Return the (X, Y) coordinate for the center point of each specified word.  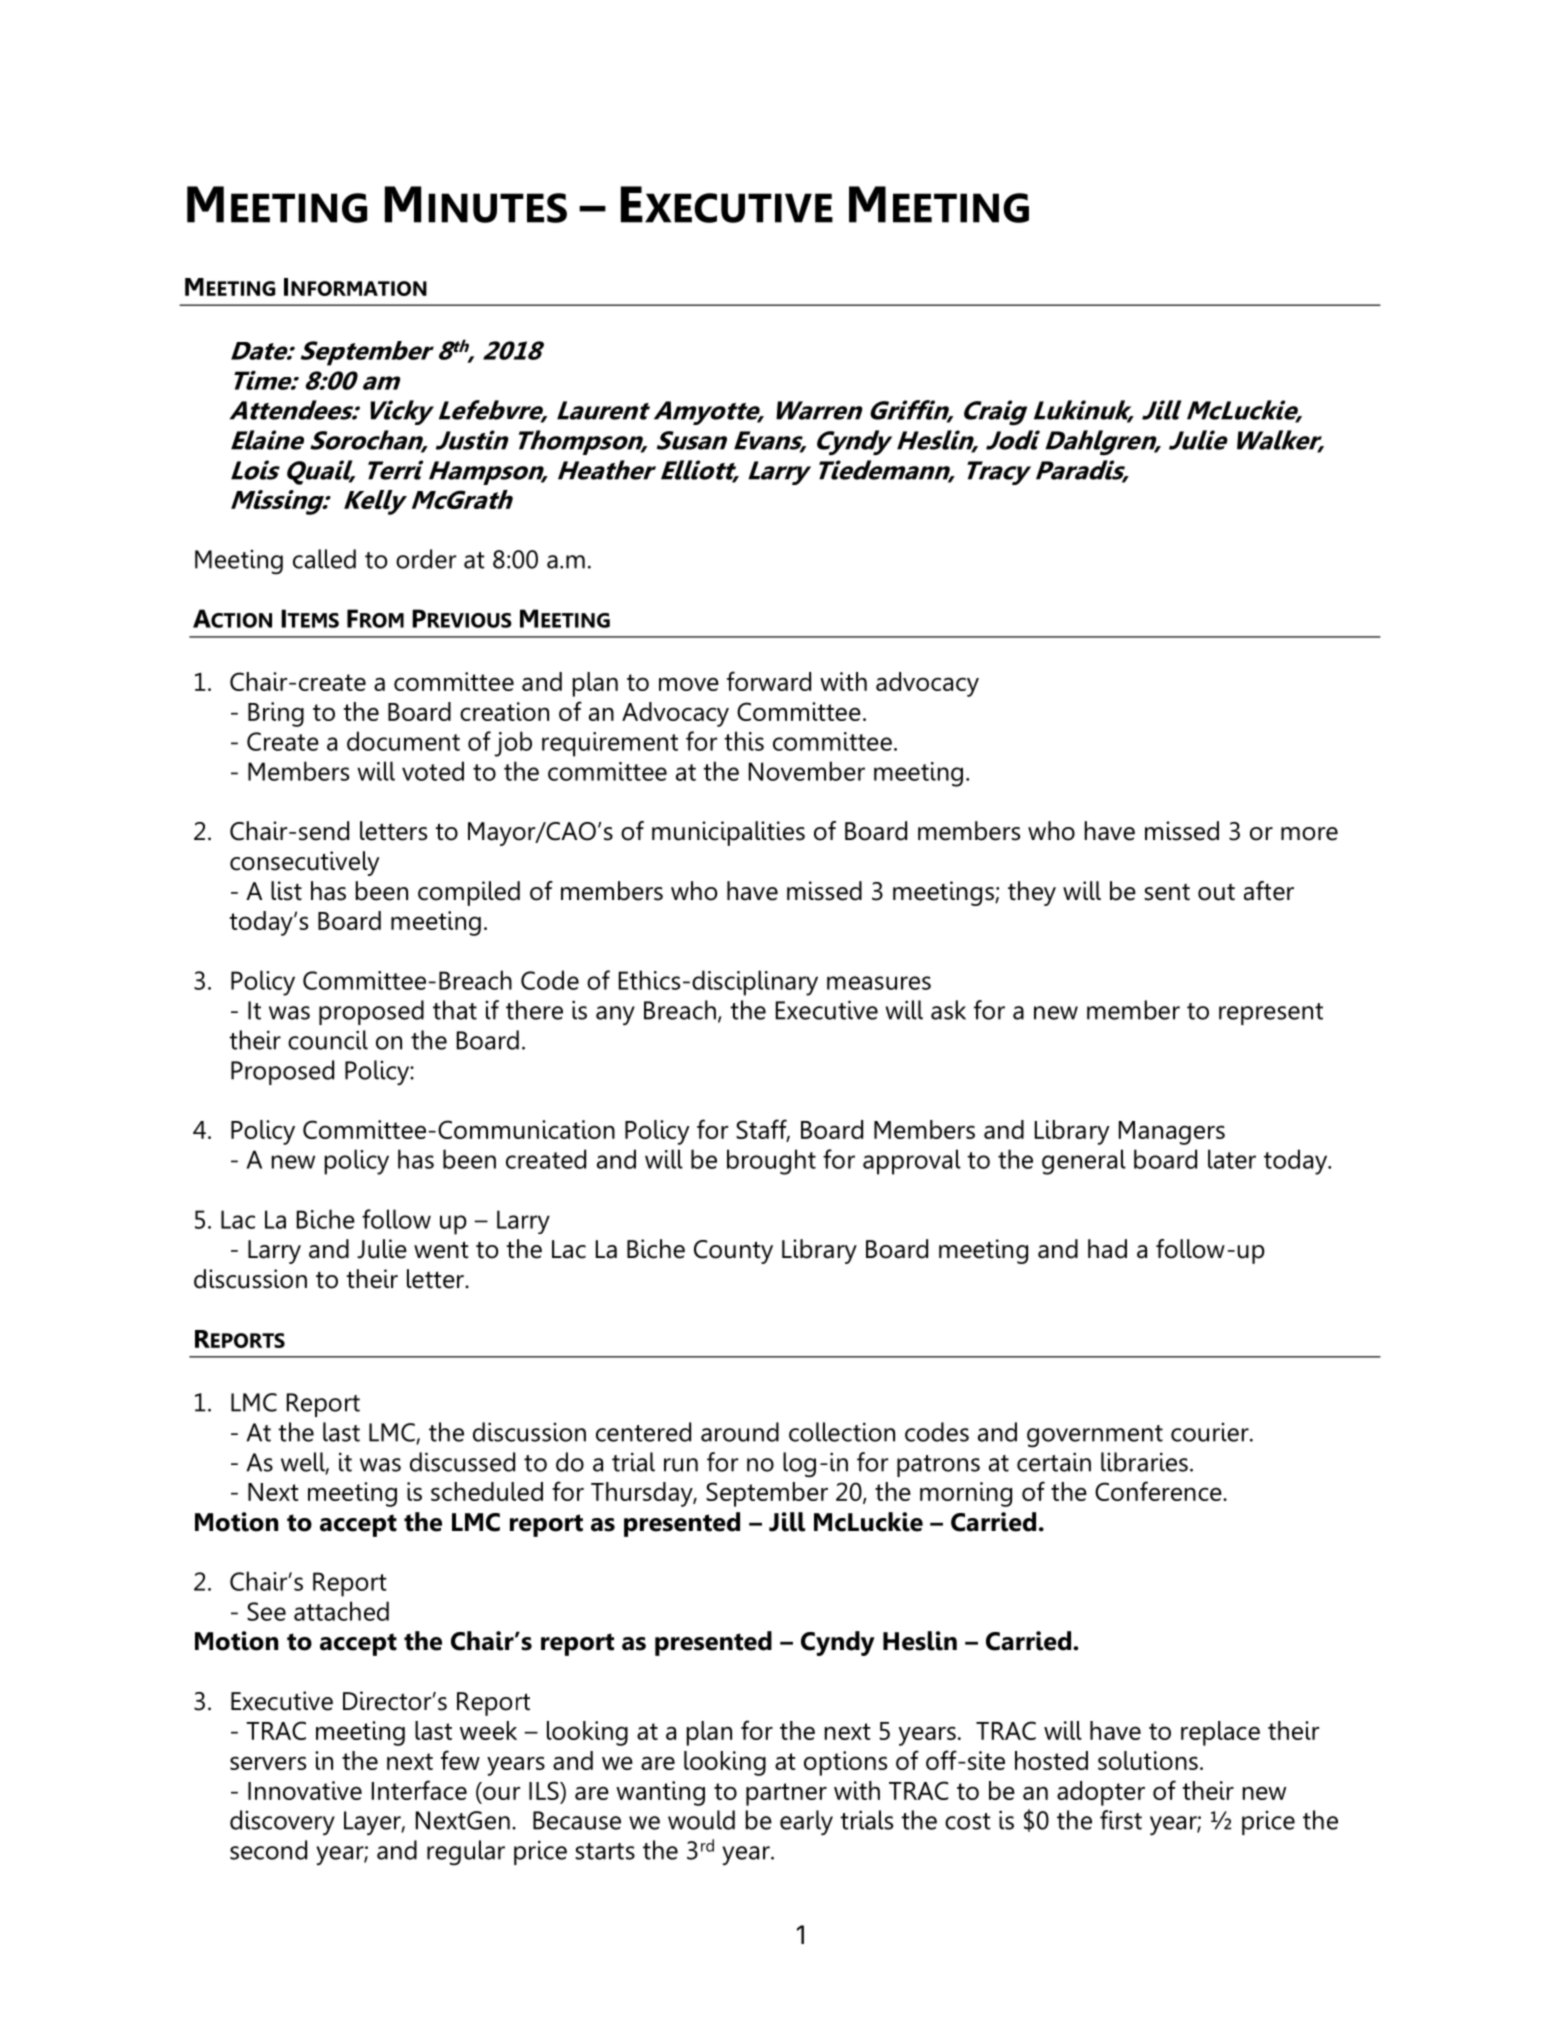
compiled (469, 893)
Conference (1159, 1491)
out (1216, 892)
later (1232, 1159)
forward (769, 681)
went (441, 1250)
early (806, 1823)
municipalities (728, 833)
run (681, 1465)
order (426, 559)
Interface (419, 1790)
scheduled (487, 1491)
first (1121, 1820)
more (1309, 834)
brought (771, 1162)
